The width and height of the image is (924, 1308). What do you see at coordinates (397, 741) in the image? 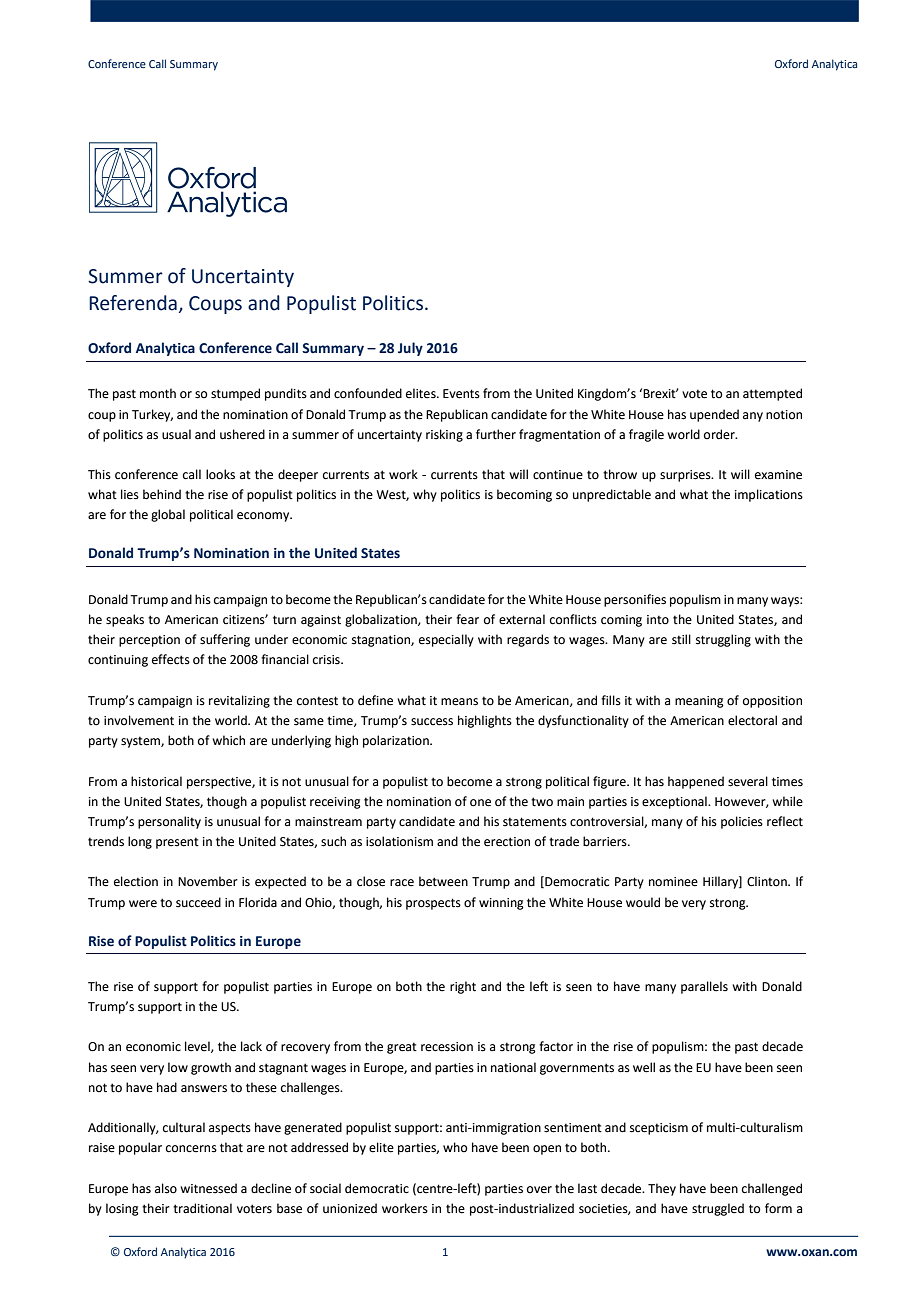
I see `polarization` at bounding box center [397, 741].
